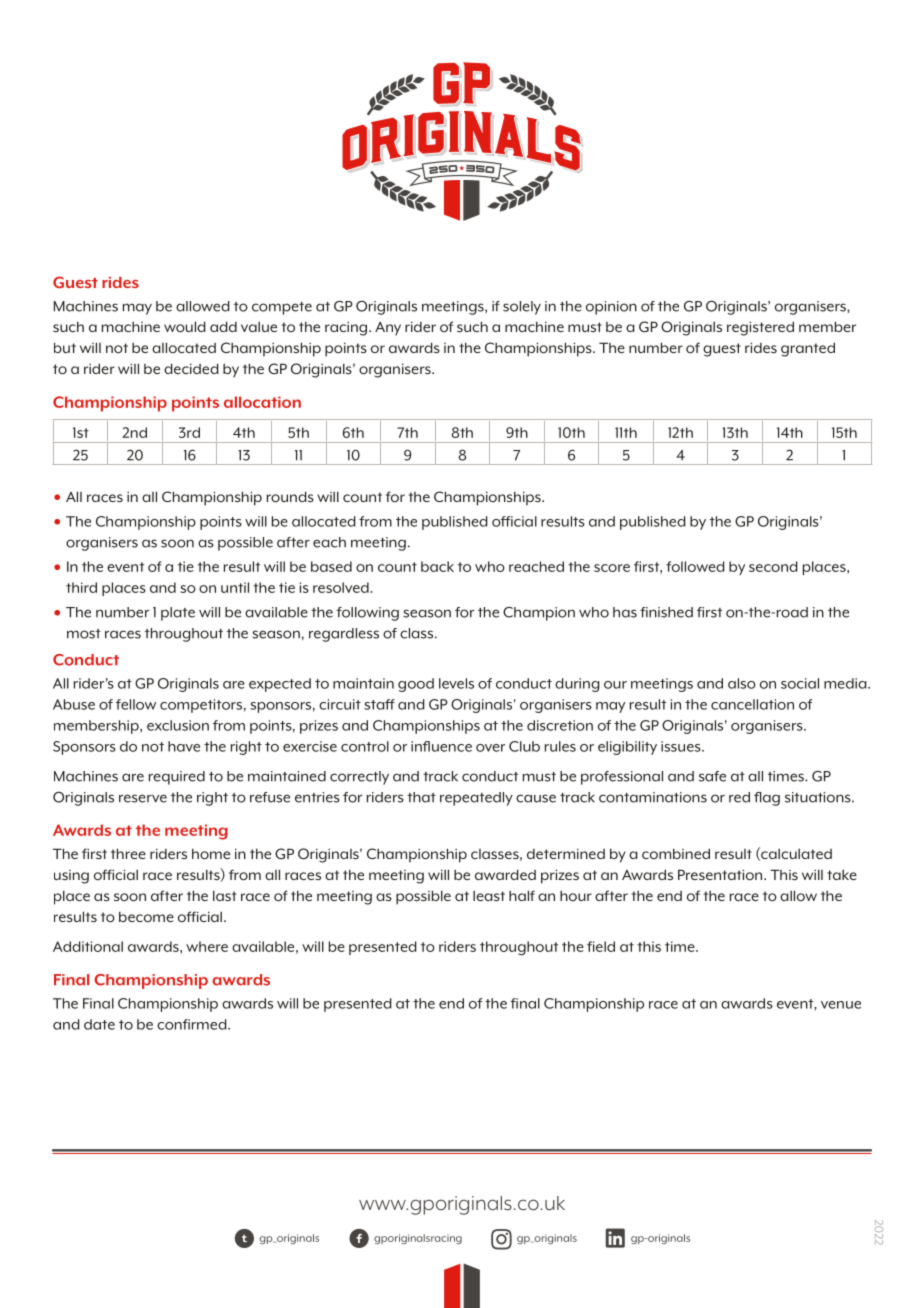 This image has width=924, height=1308. What do you see at coordinates (193, 1024) in the image?
I see `confirmed` at bounding box center [193, 1024].
